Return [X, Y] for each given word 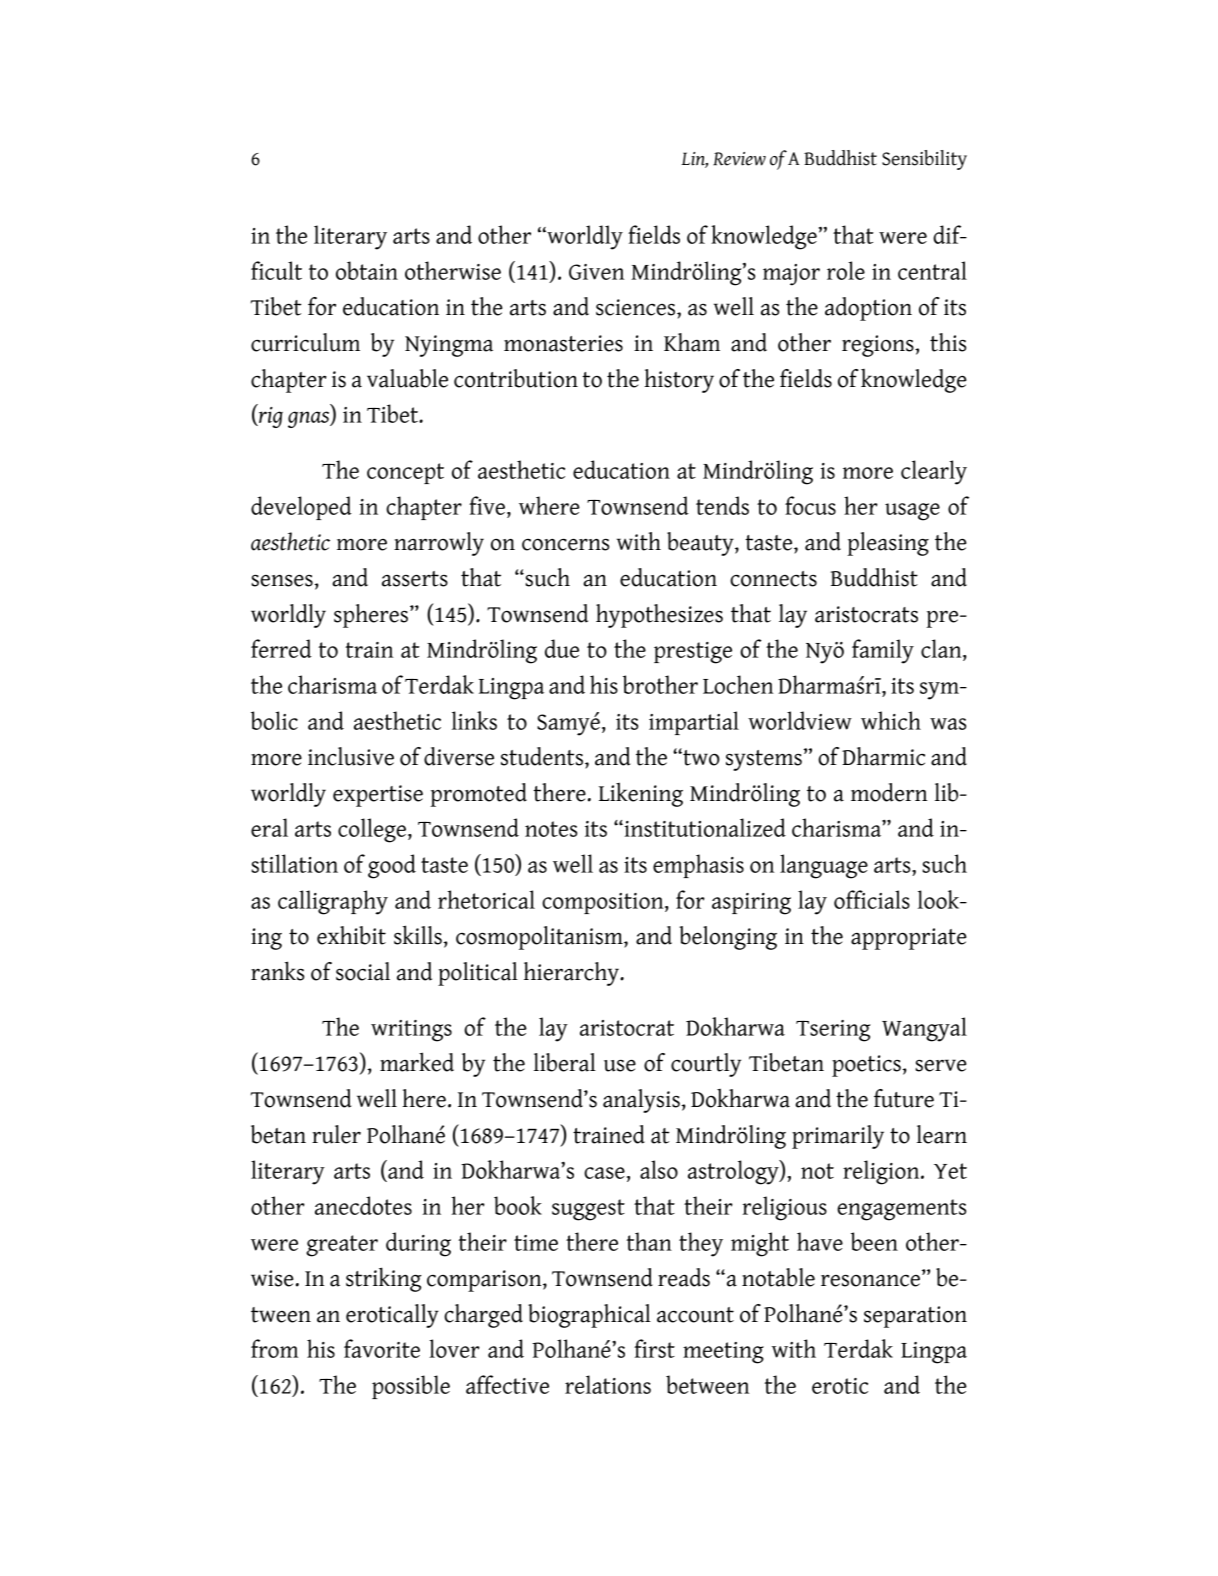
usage [912, 512]
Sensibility [924, 160]
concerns [565, 545]
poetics [866, 1066]
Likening [641, 794]
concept [405, 473]
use [620, 1066]
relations [608, 1384]
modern [889, 792]
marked [417, 1062]
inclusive [351, 756]
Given [596, 272]
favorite [382, 1348]
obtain [367, 270]
